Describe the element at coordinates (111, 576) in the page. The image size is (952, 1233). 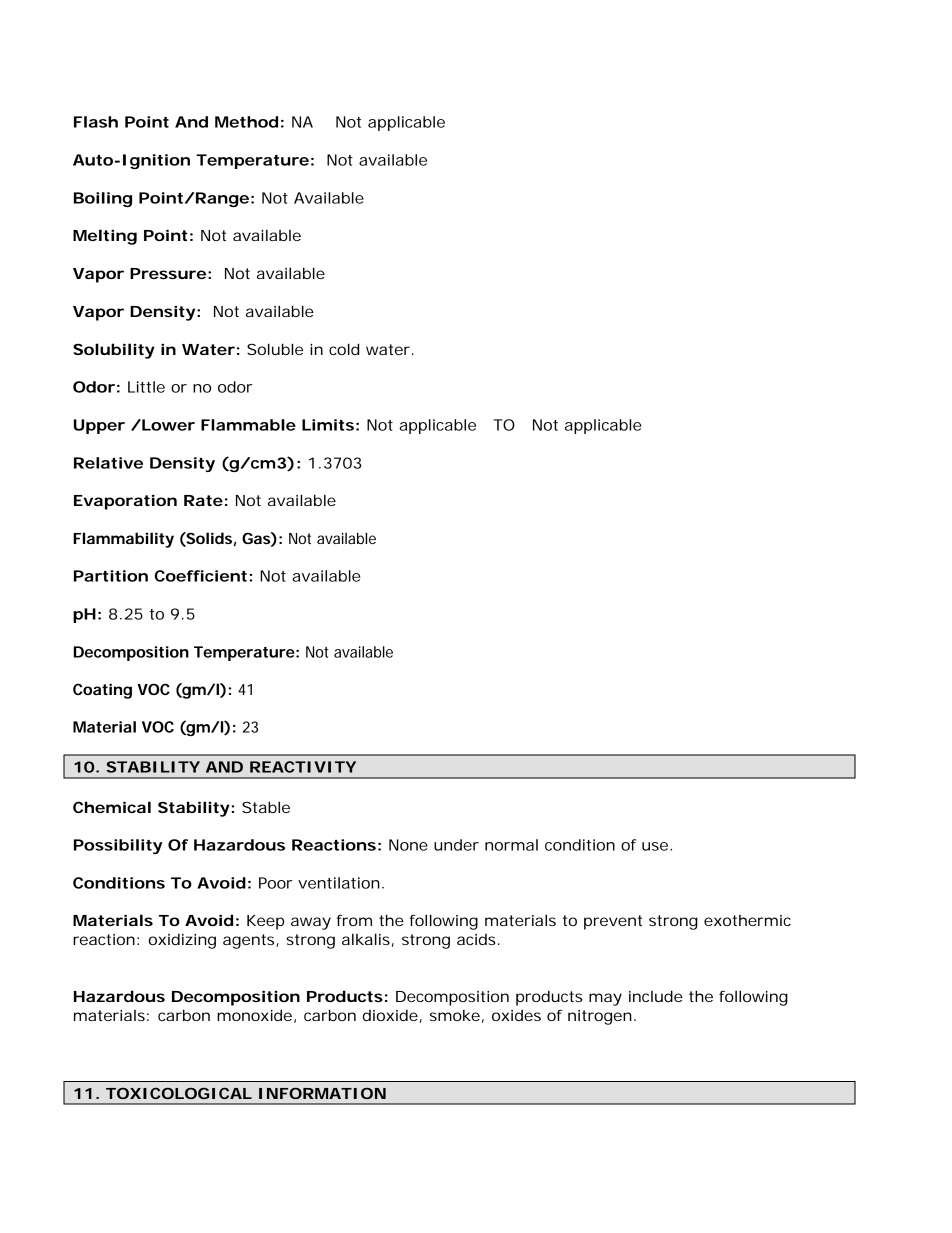
I see `Partition` at that location.
